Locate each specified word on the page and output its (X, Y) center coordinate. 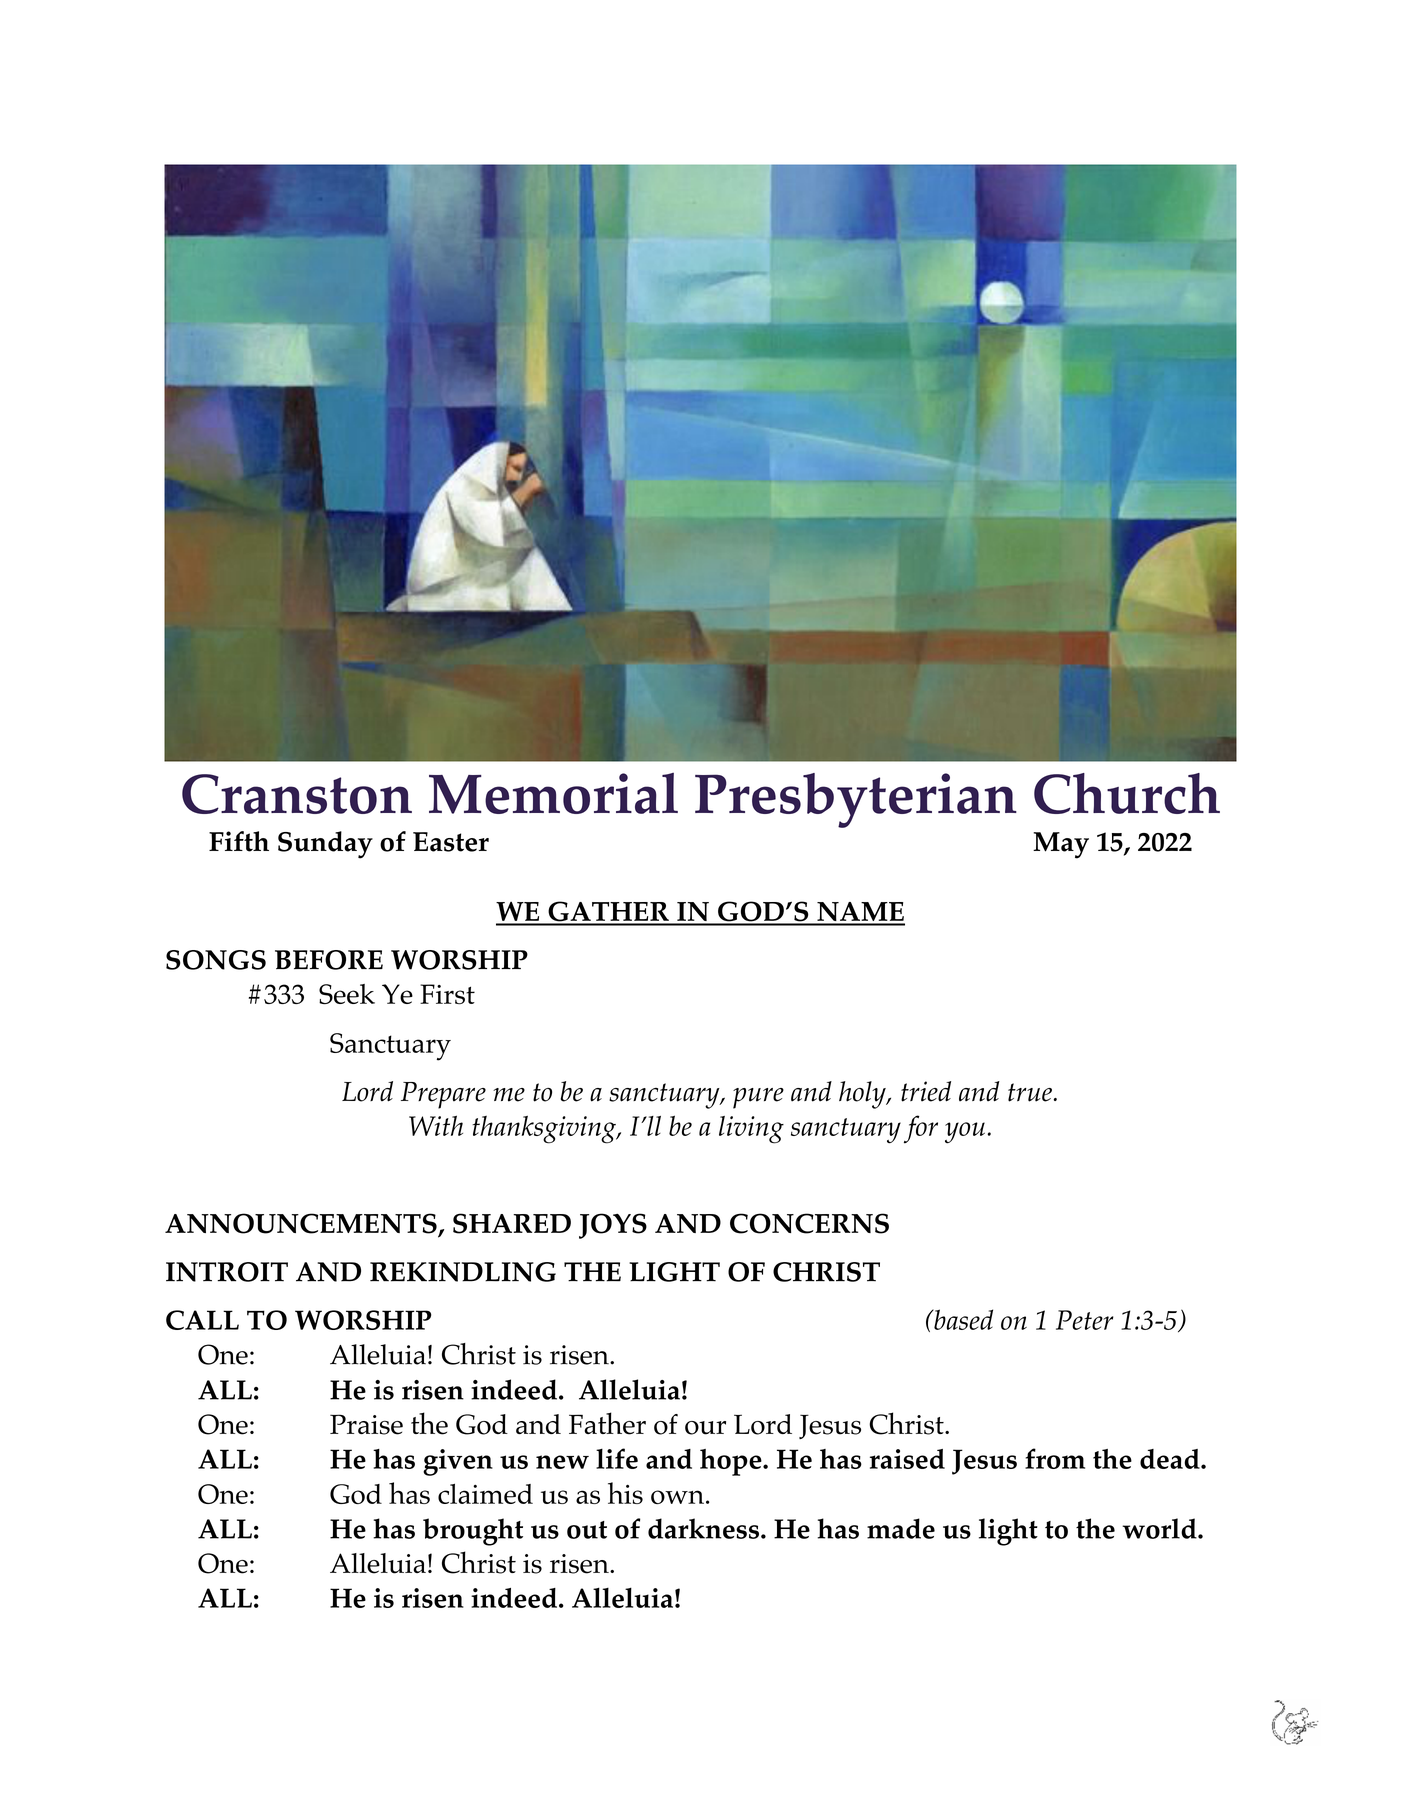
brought (473, 1532)
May (1061, 845)
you (966, 1133)
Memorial (553, 793)
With (436, 1125)
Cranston (297, 794)
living (751, 1130)
